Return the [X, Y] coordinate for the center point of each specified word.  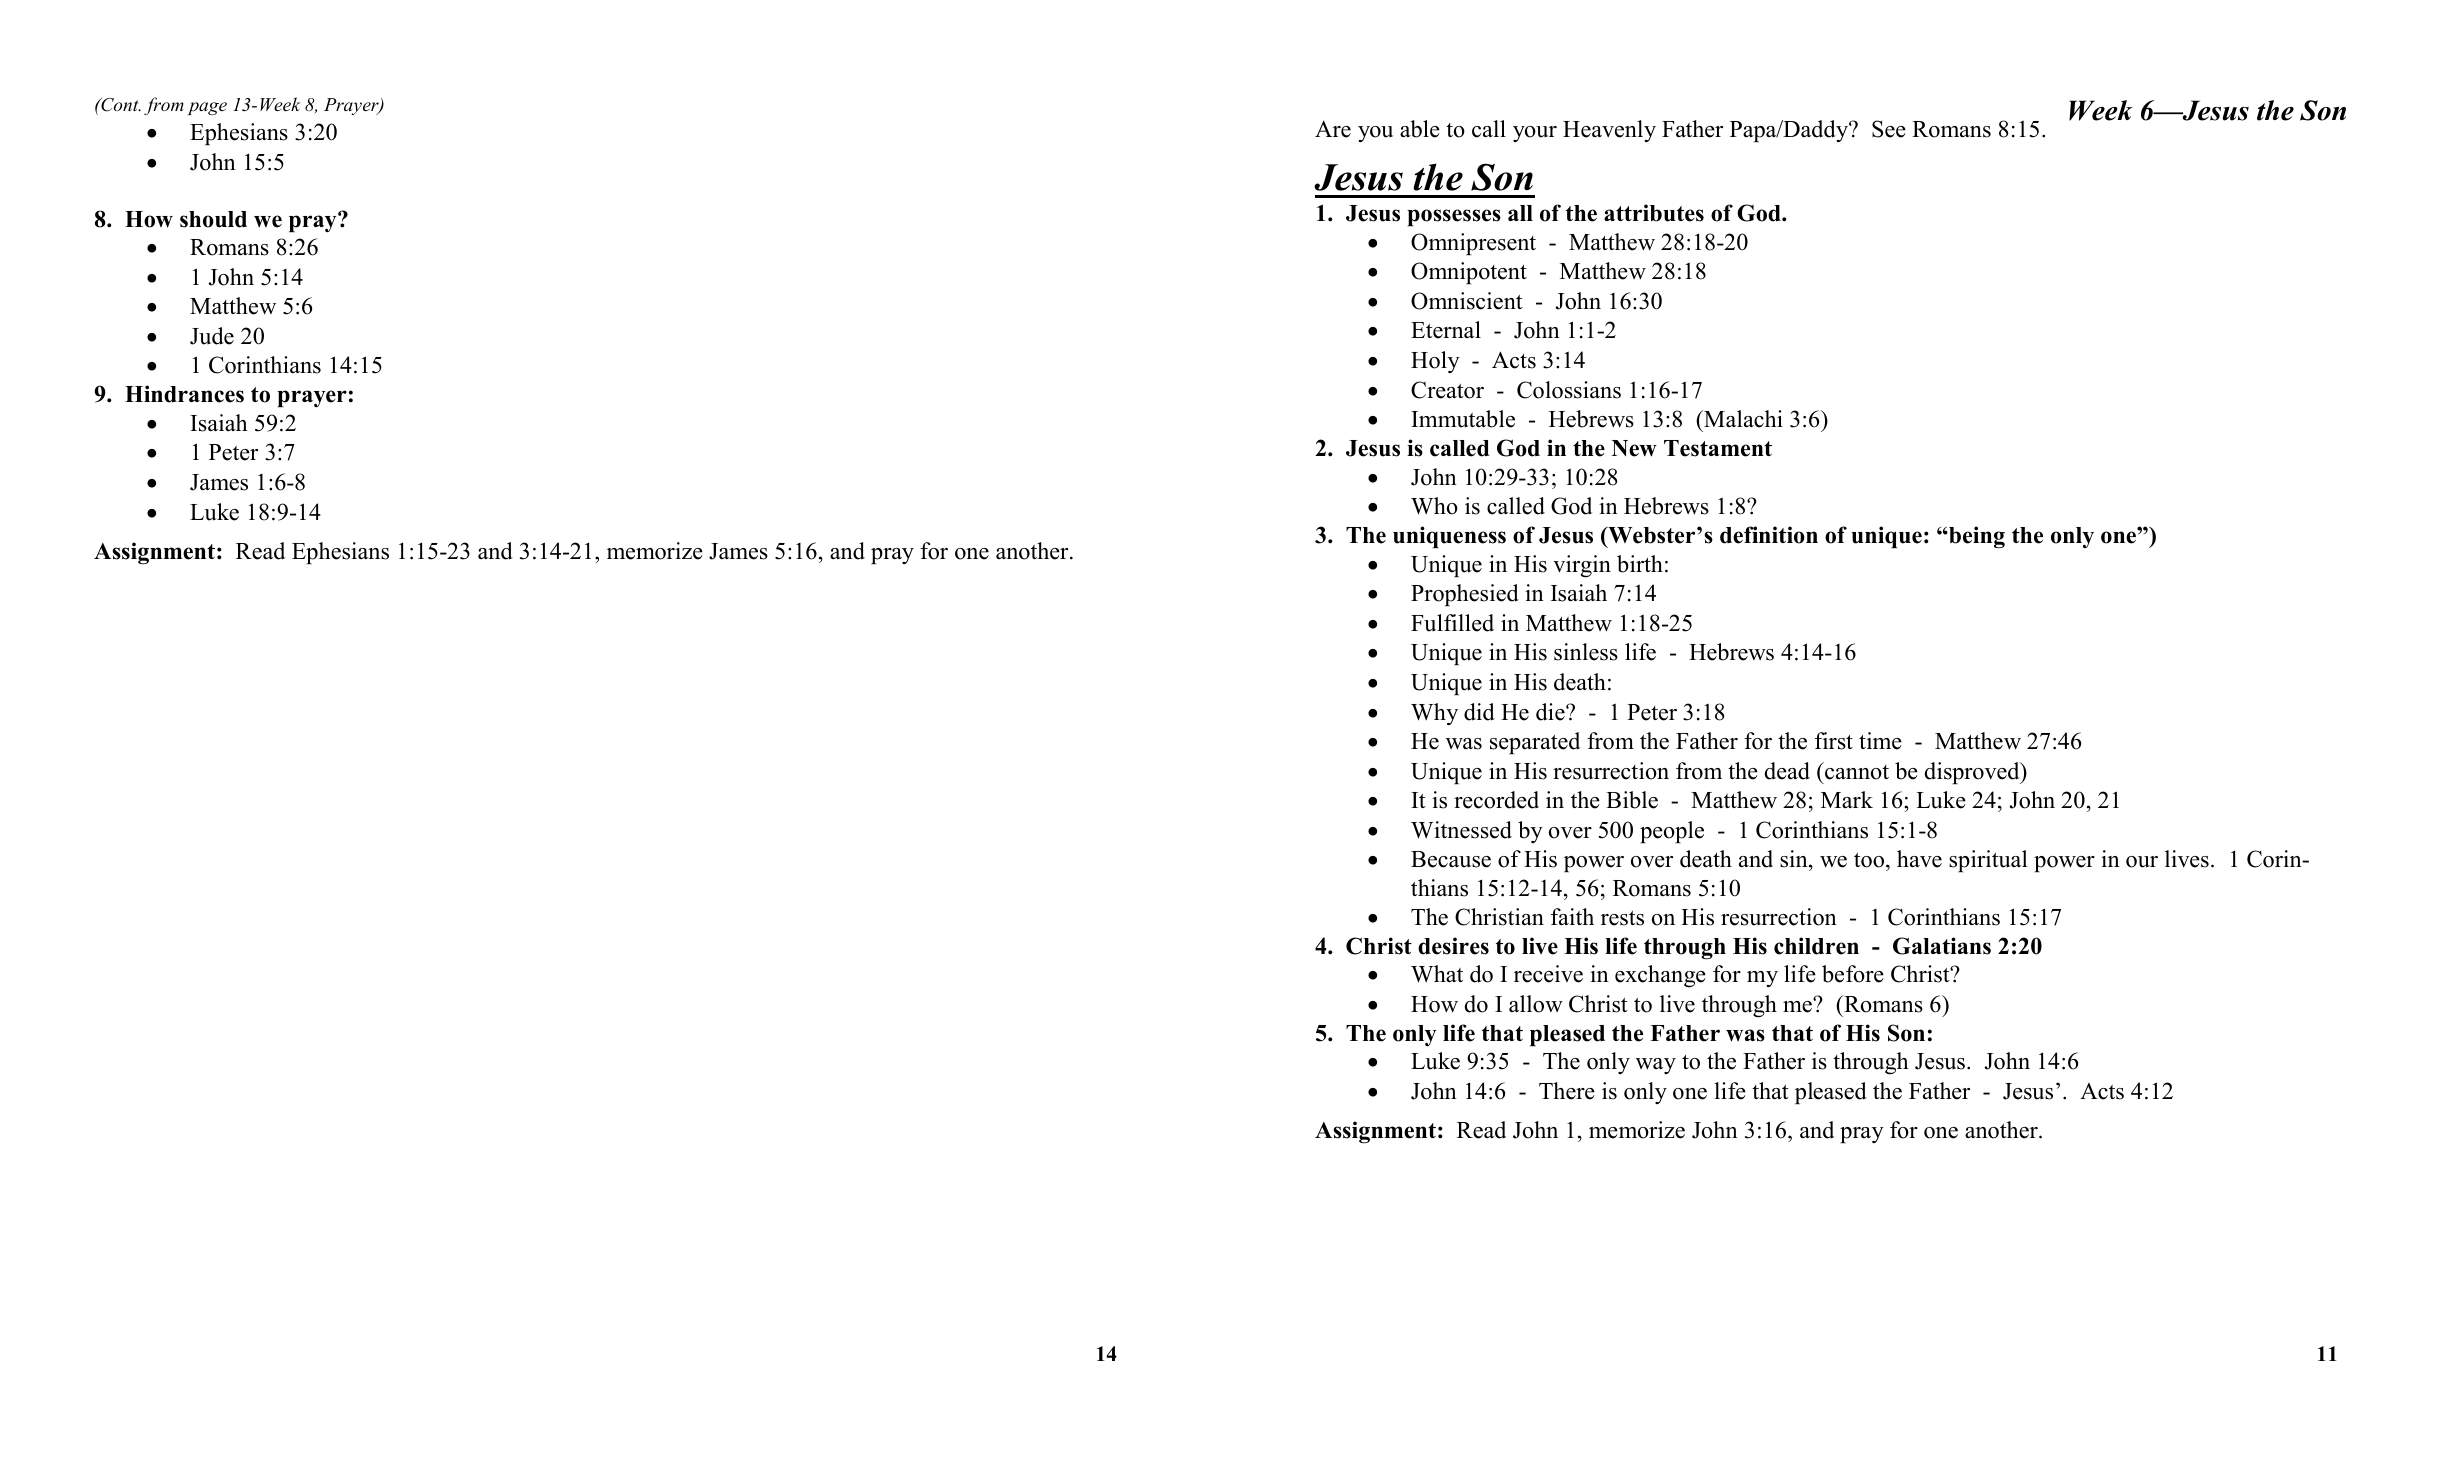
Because [1451, 859]
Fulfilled [1452, 623]
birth [1640, 564]
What [1437, 974]
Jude [212, 336]
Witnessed [1461, 830]
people [1672, 832]
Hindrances [184, 394]
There [1567, 1091]
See [1889, 129]
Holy [1435, 362]
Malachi [1742, 419]
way [1656, 1066]
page [207, 108]
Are [1333, 129]
